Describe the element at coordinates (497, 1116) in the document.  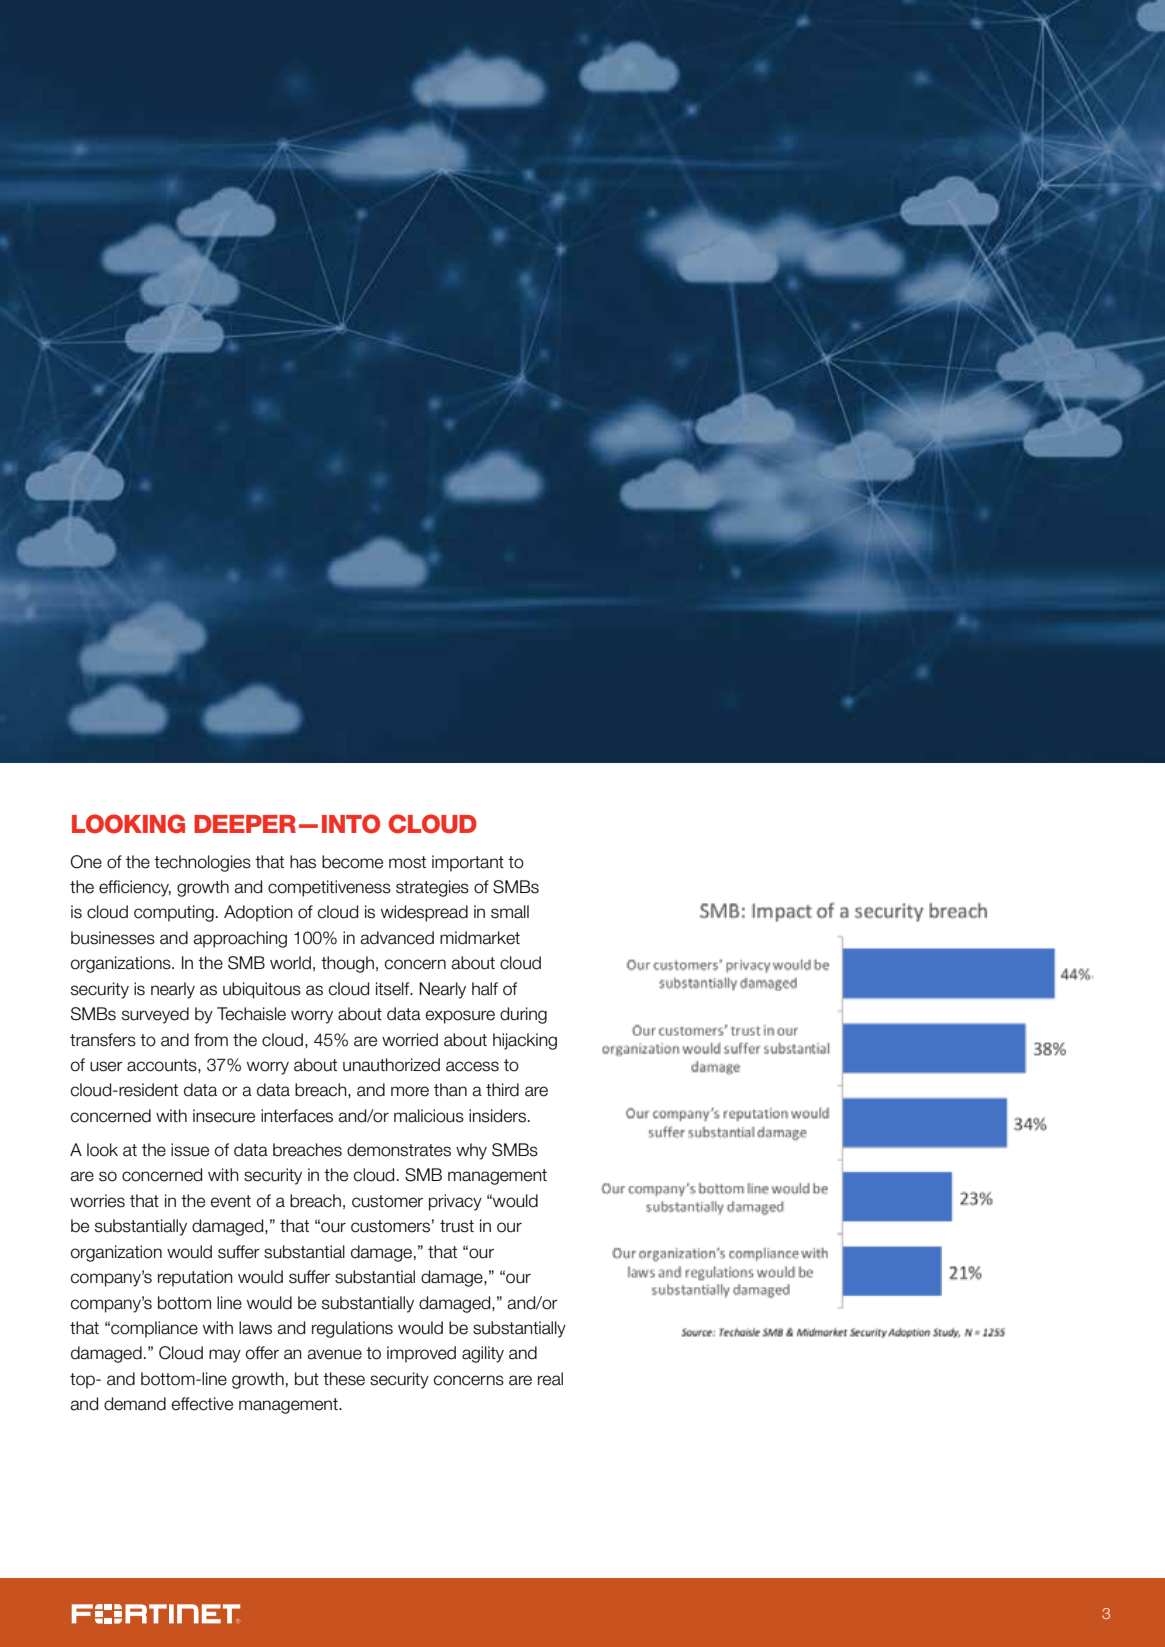
I see `insiders` at that location.
